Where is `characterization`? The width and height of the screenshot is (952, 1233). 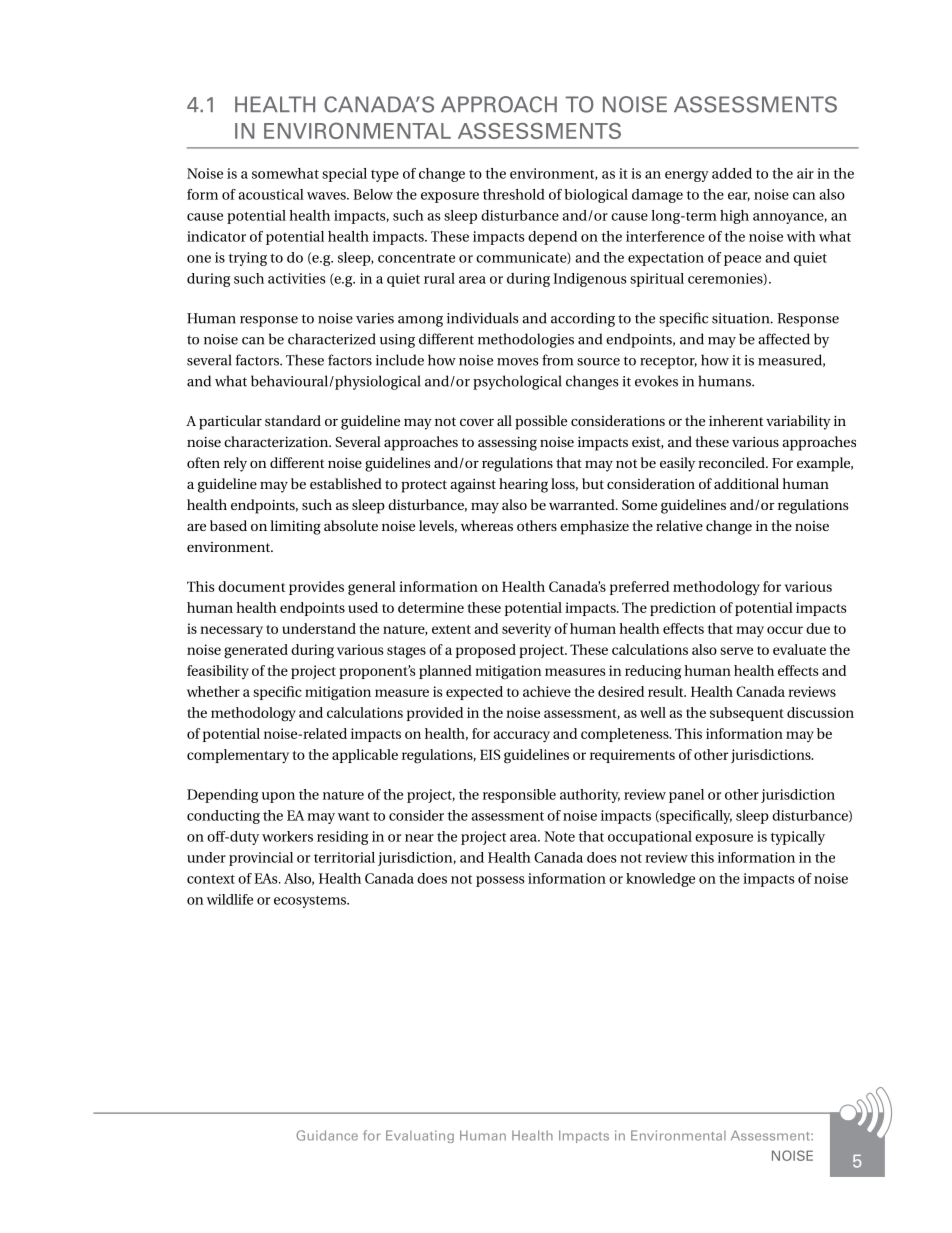
characterization is located at coordinates (277, 441).
